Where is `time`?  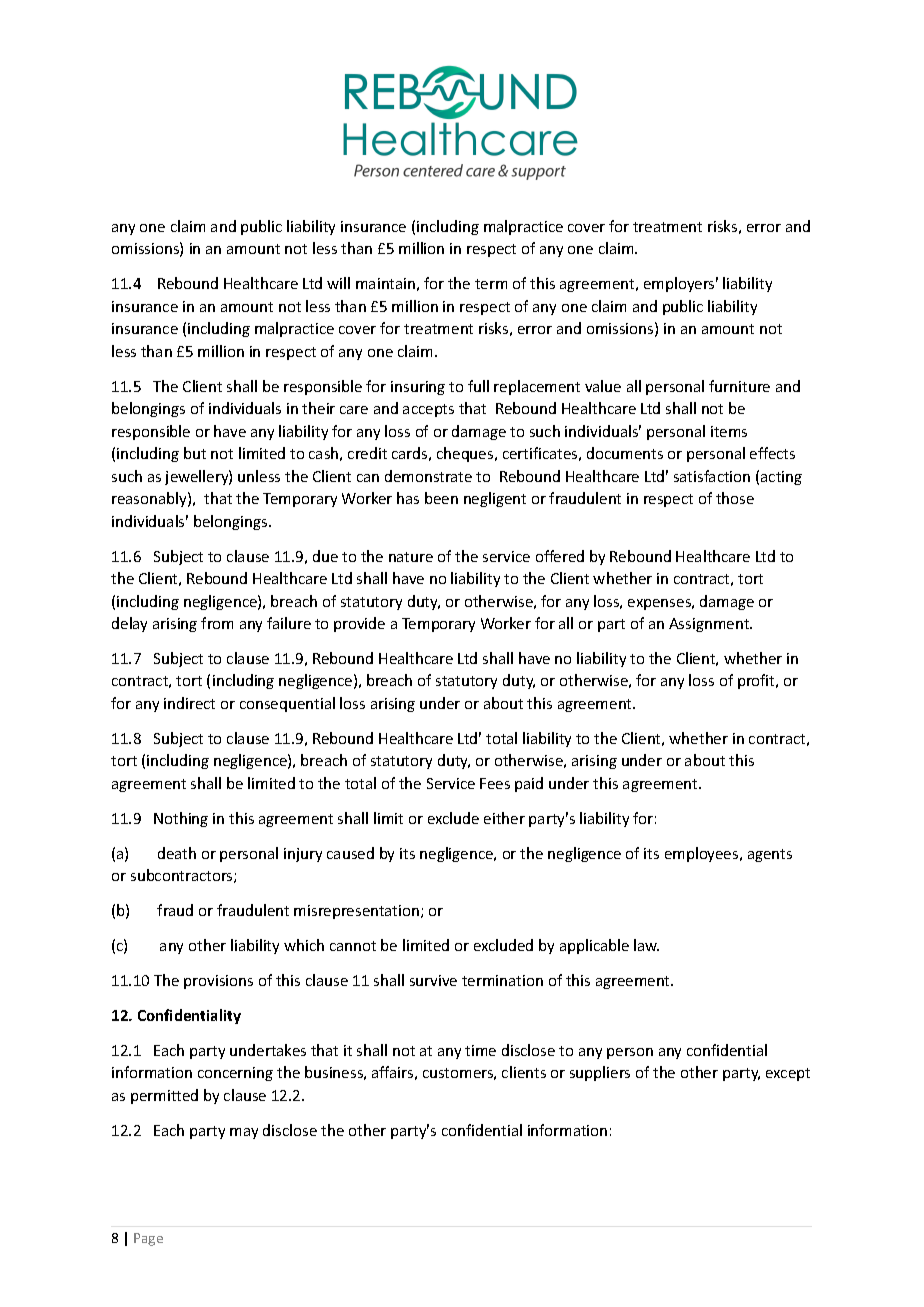
time is located at coordinates (480, 1050).
